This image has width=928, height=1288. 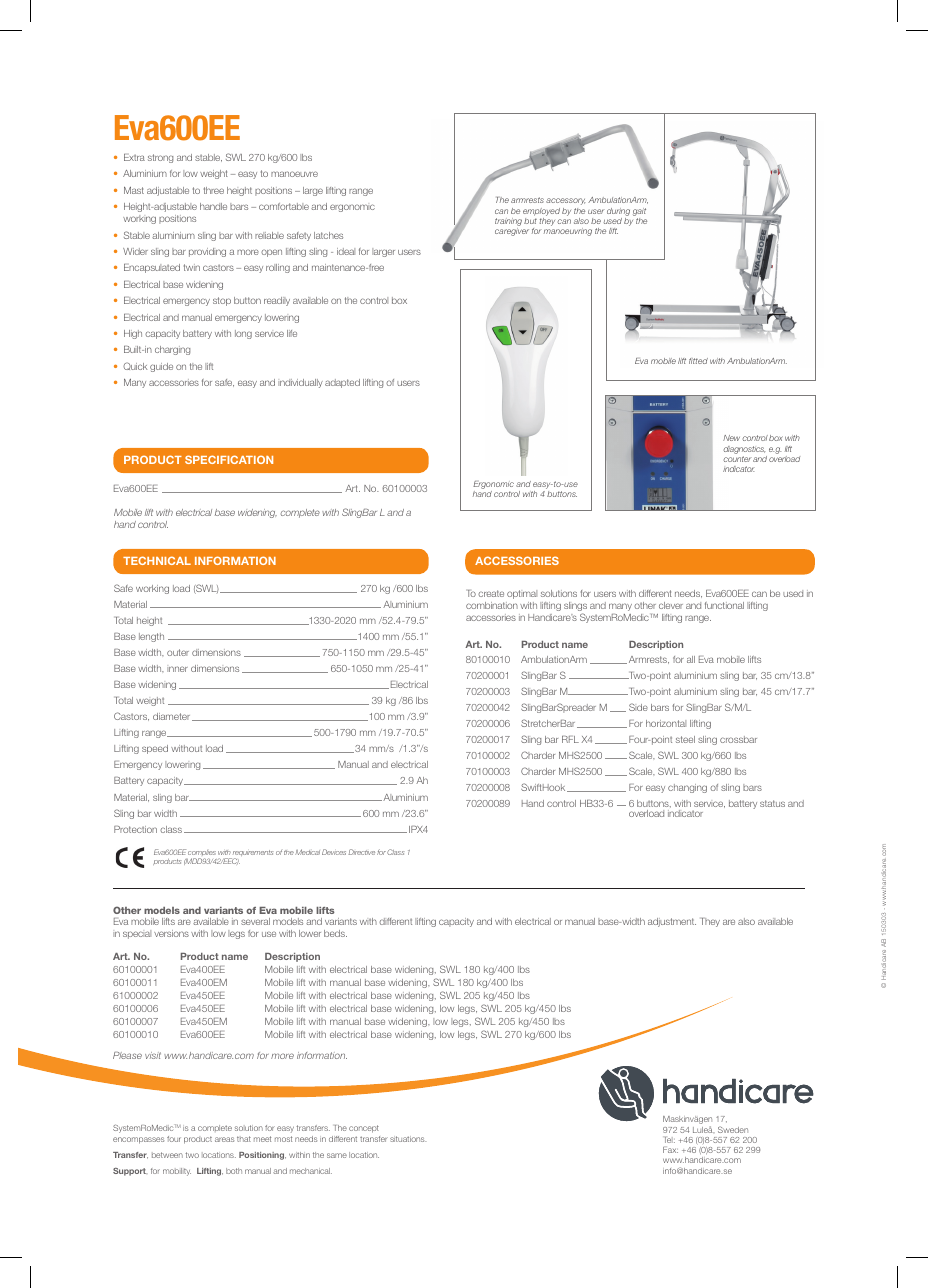 What do you see at coordinates (638, 707) in the image?
I see `Side` at bounding box center [638, 707].
